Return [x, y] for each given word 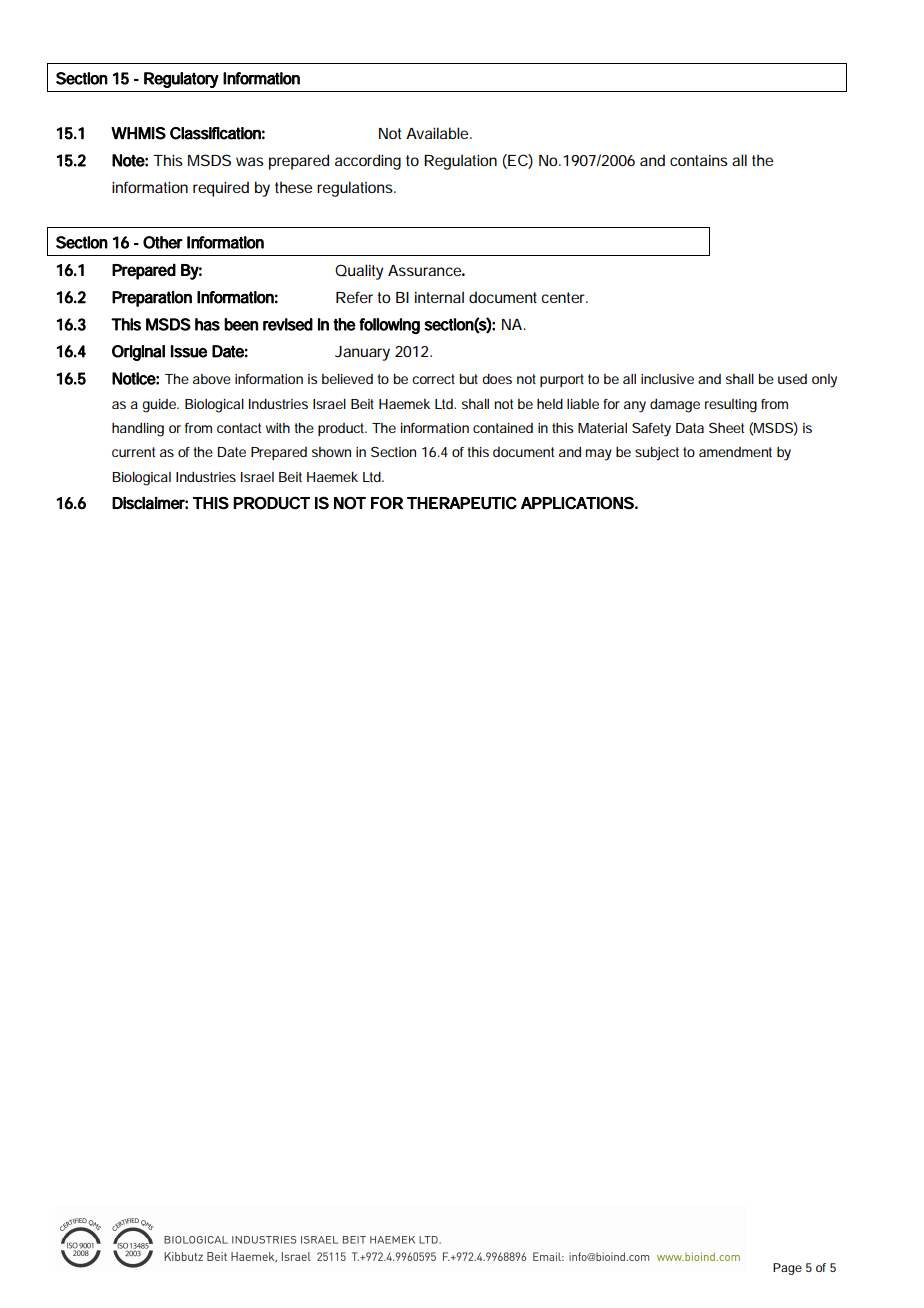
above [212, 379]
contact [239, 428]
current [133, 452]
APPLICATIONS [577, 503]
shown [331, 452]
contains [698, 160]
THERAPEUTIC [462, 503]
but [469, 378]
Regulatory [181, 80]
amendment [735, 452]
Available [438, 133]
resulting [731, 406]
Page [787, 1269]
